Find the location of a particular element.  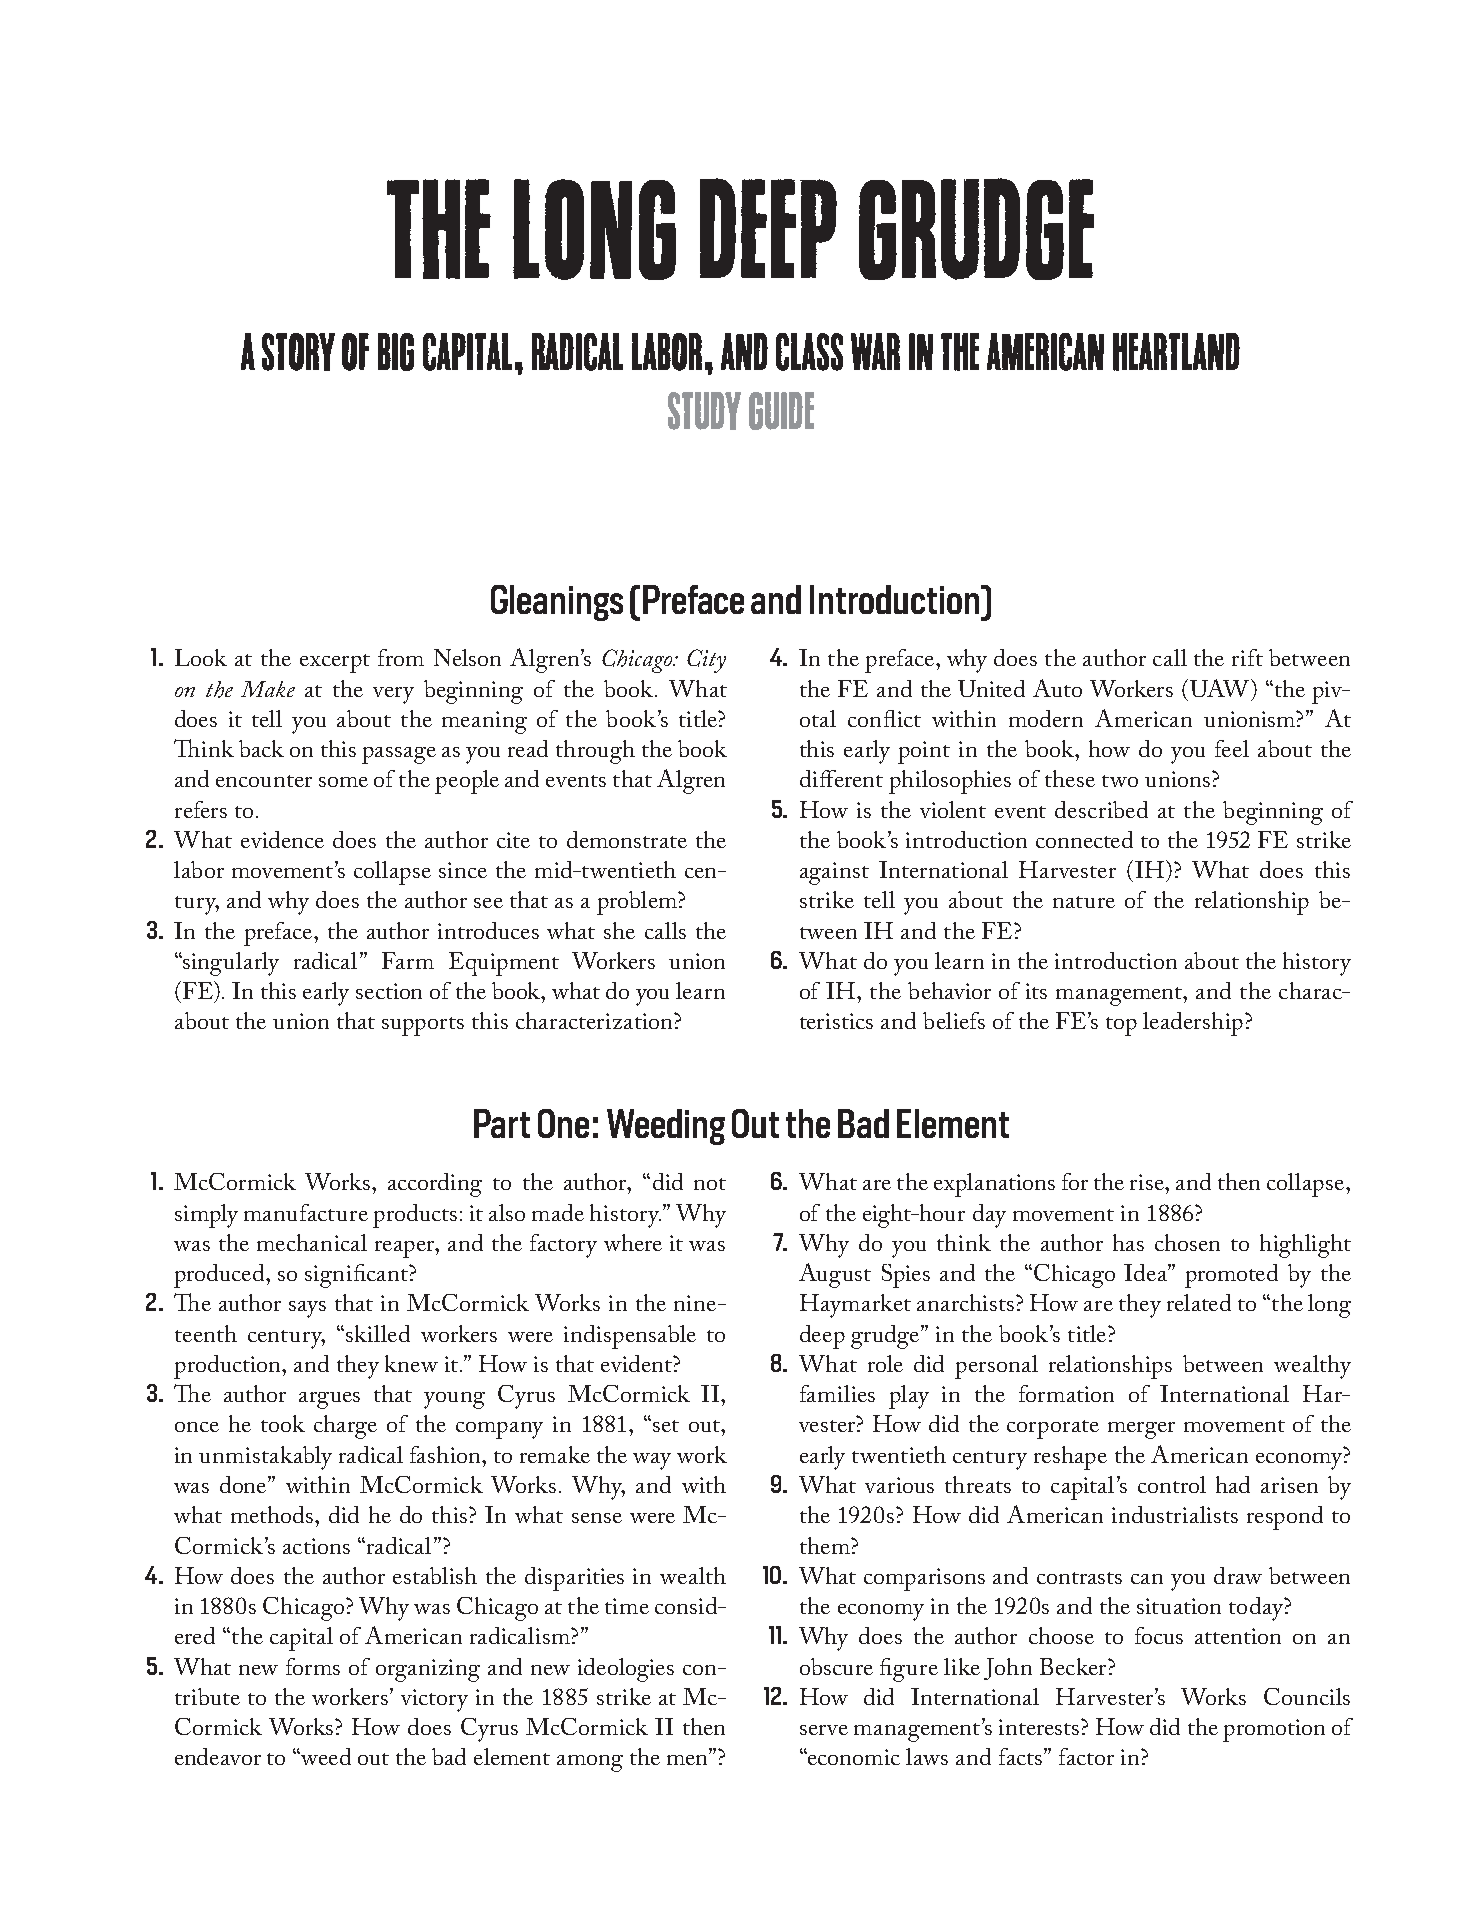

Farm is located at coordinates (408, 960).
